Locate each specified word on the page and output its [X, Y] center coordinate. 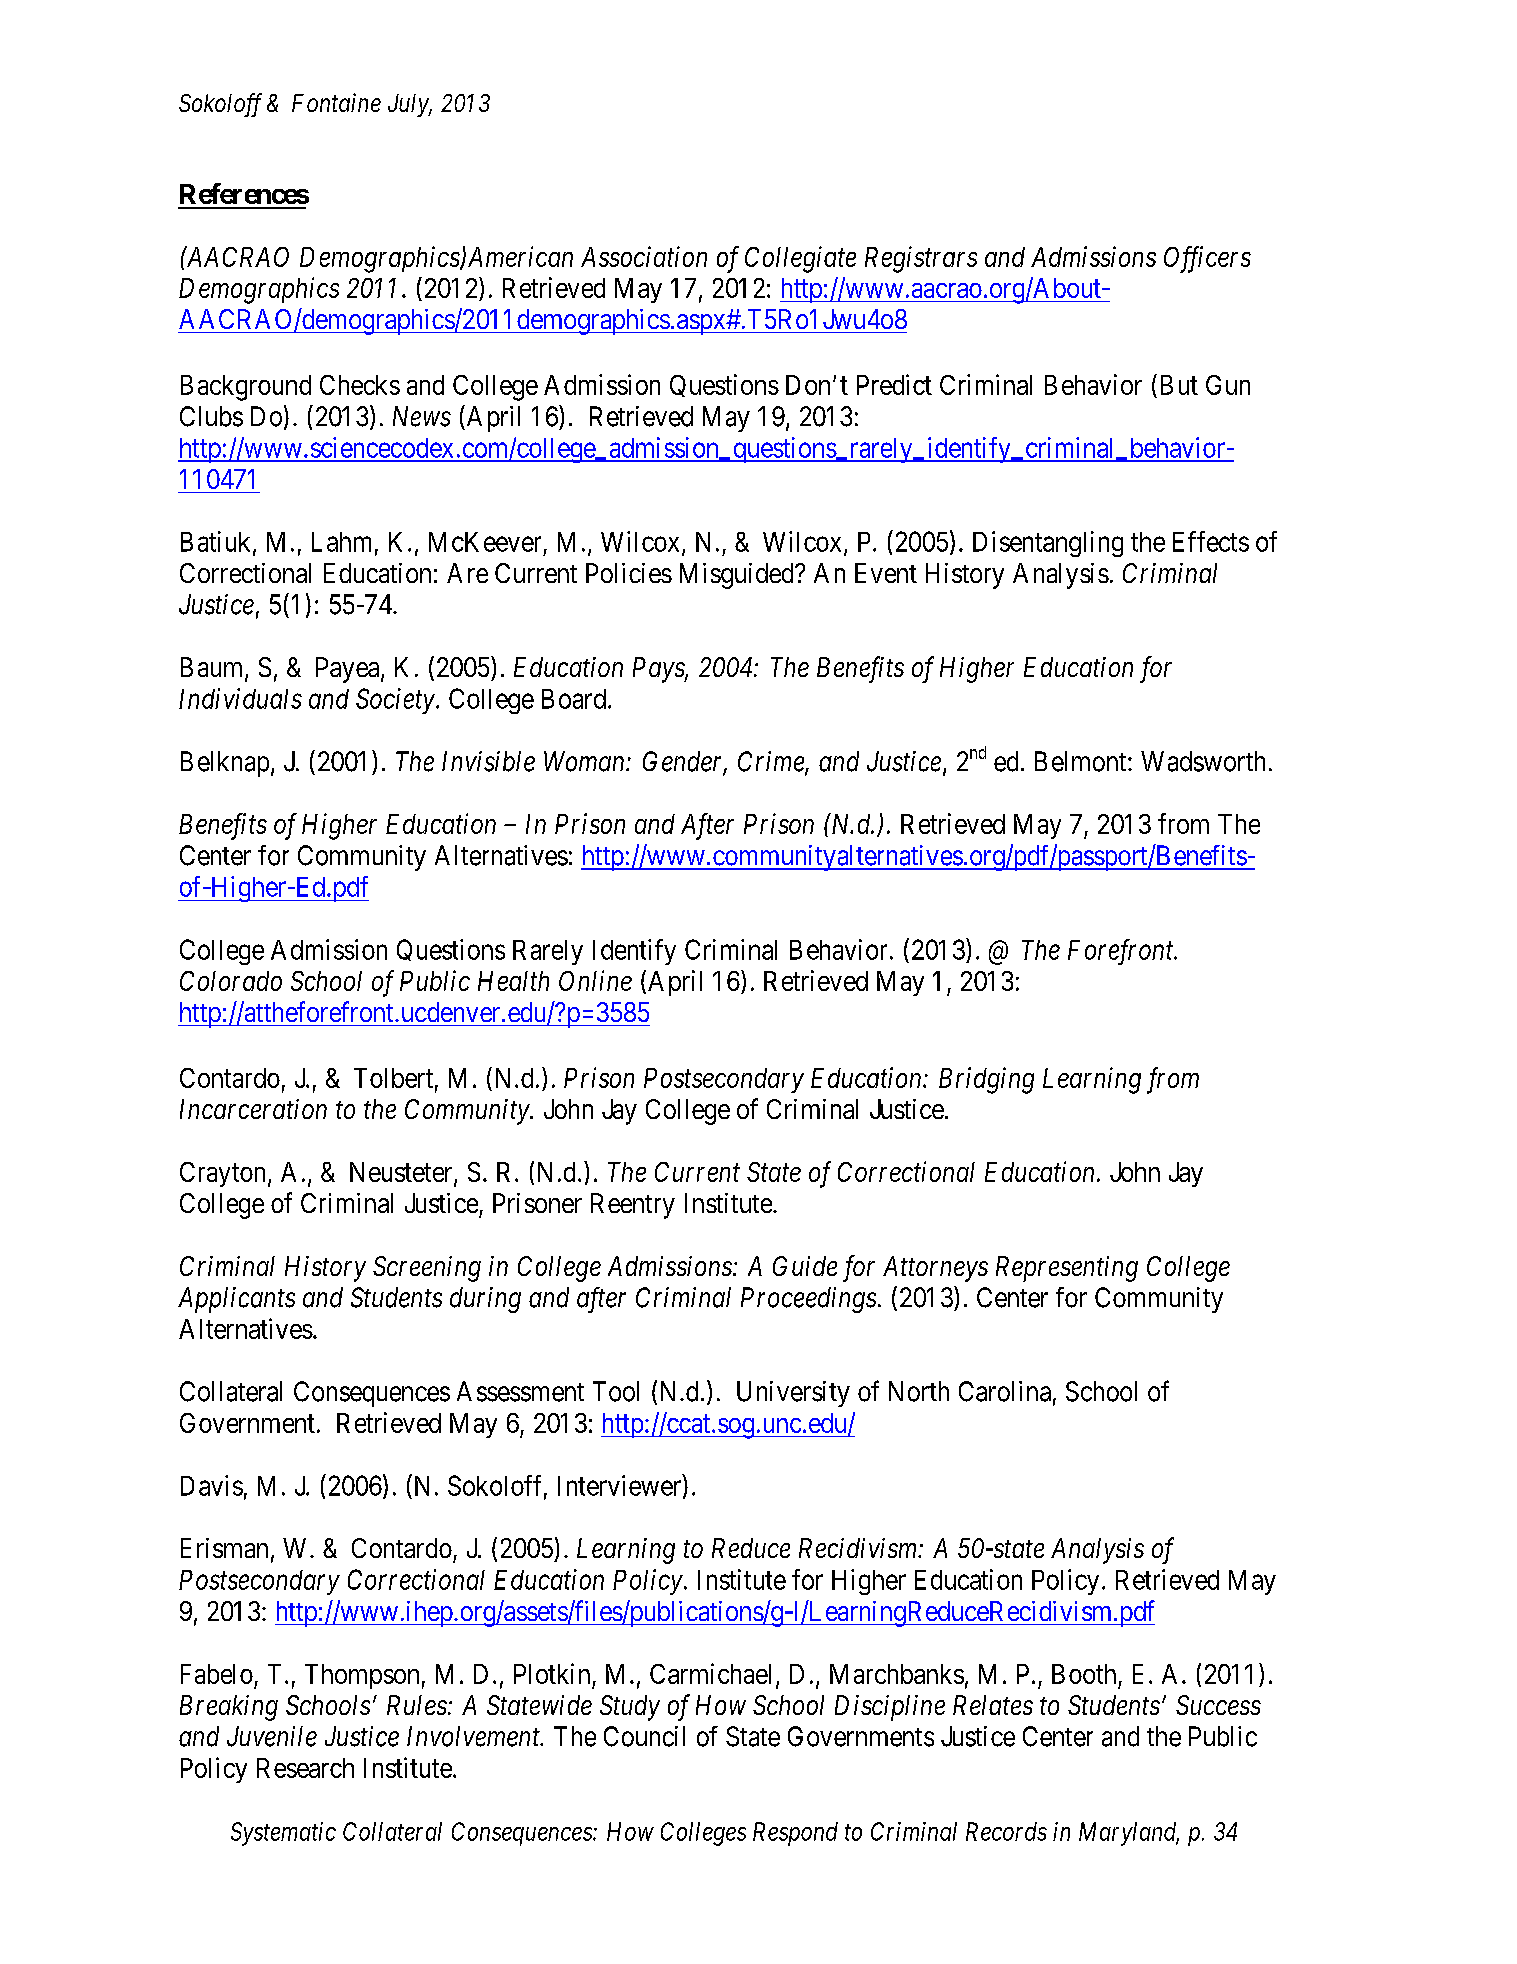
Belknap [225, 764]
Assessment [520, 1391]
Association [644, 256]
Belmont [1082, 761]
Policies [629, 573]
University [793, 1394]
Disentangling [1048, 544]
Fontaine [336, 102]
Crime [772, 762]
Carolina [1005, 1391]
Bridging [986, 1080]
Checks [360, 385]
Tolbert [393, 1078]
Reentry [633, 1206]
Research [305, 1768]
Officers [1207, 259]
